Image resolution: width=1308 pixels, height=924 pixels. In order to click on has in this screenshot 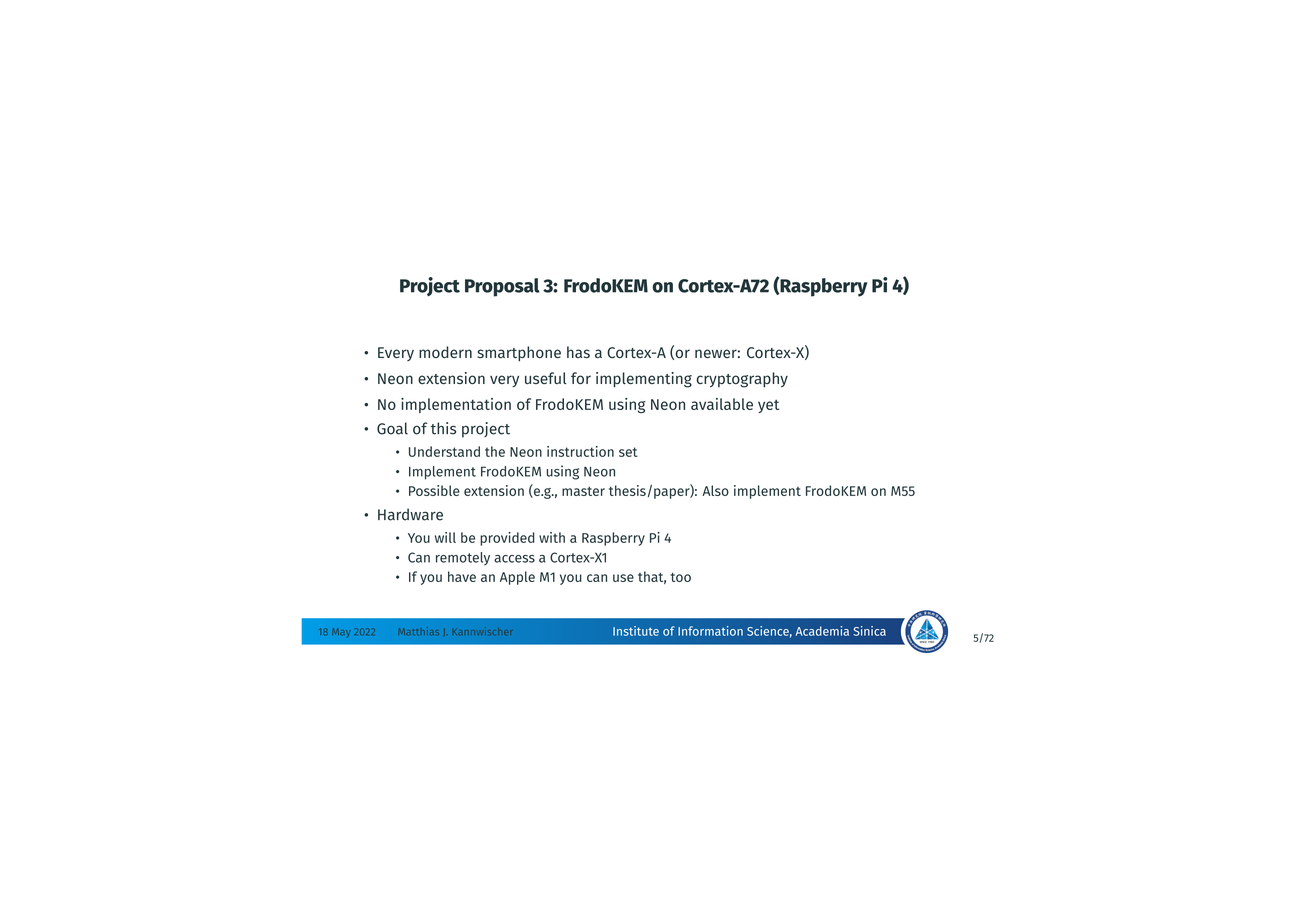, I will do `click(578, 352)`.
